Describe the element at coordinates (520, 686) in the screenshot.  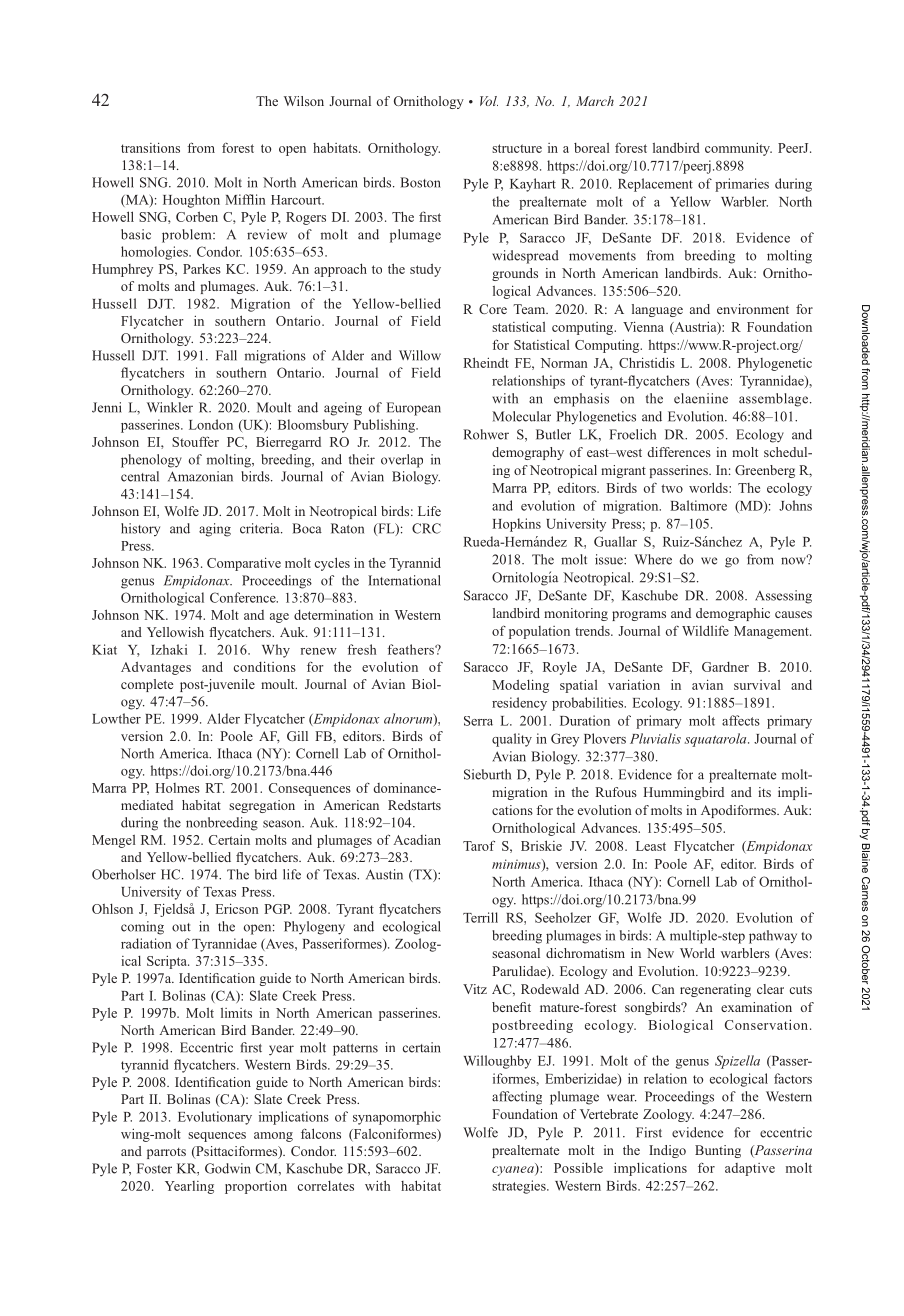
I see `Modeling` at that location.
